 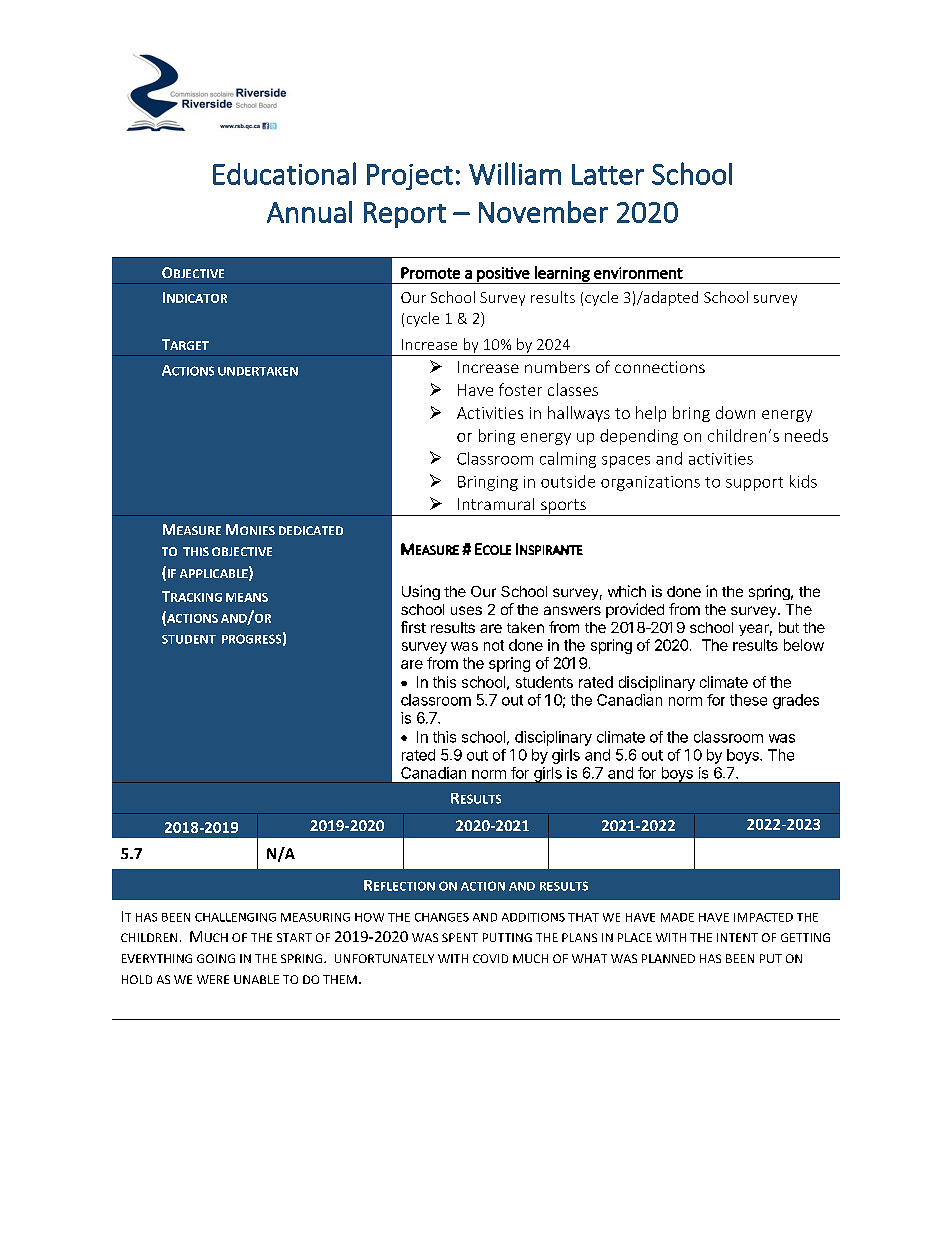 I want to click on Latter, so click(x=608, y=174).
